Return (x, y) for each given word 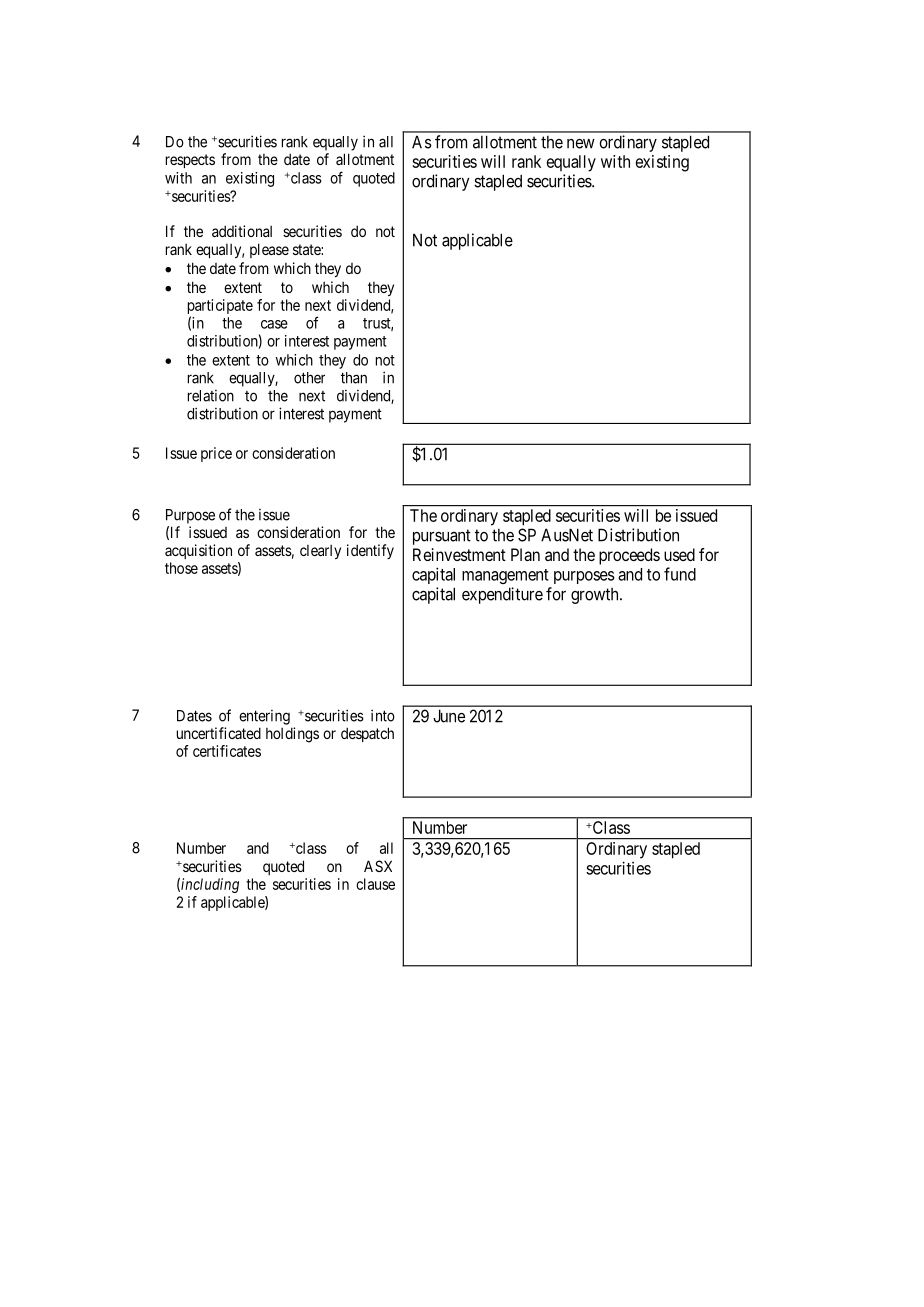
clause (375, 884)
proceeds (629, 556)
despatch (367, 734)
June (449, 716)
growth (596, 596)
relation (211, 396)
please (269, 250)
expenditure (502, 595)
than (354, 378)
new (581, 144)
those (181, 568)
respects (190, 161)
